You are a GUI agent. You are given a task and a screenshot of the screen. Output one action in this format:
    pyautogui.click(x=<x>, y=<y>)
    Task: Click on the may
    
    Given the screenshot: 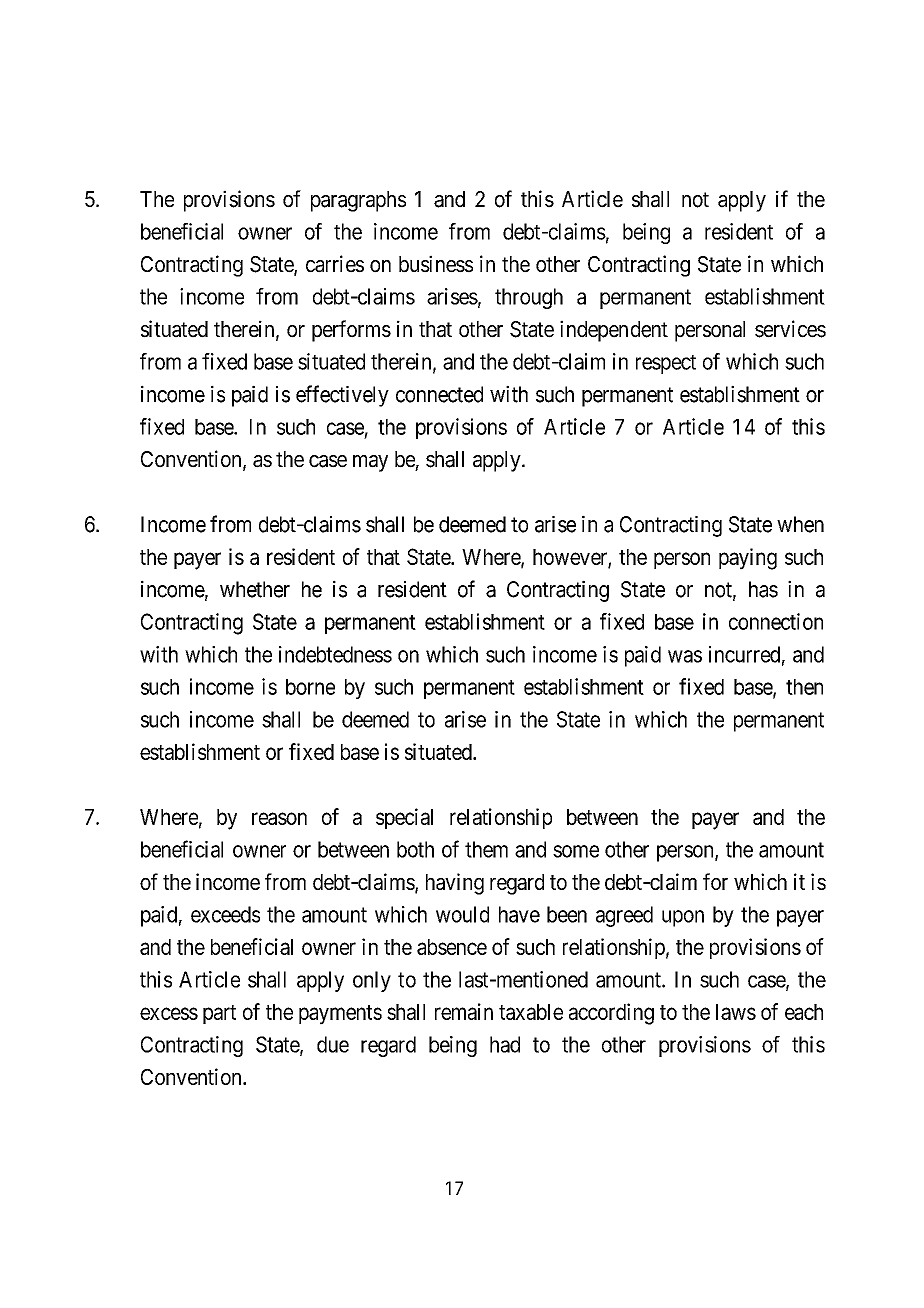 What is the action you would take?
    pyautogui.click(x=370, y=463)
